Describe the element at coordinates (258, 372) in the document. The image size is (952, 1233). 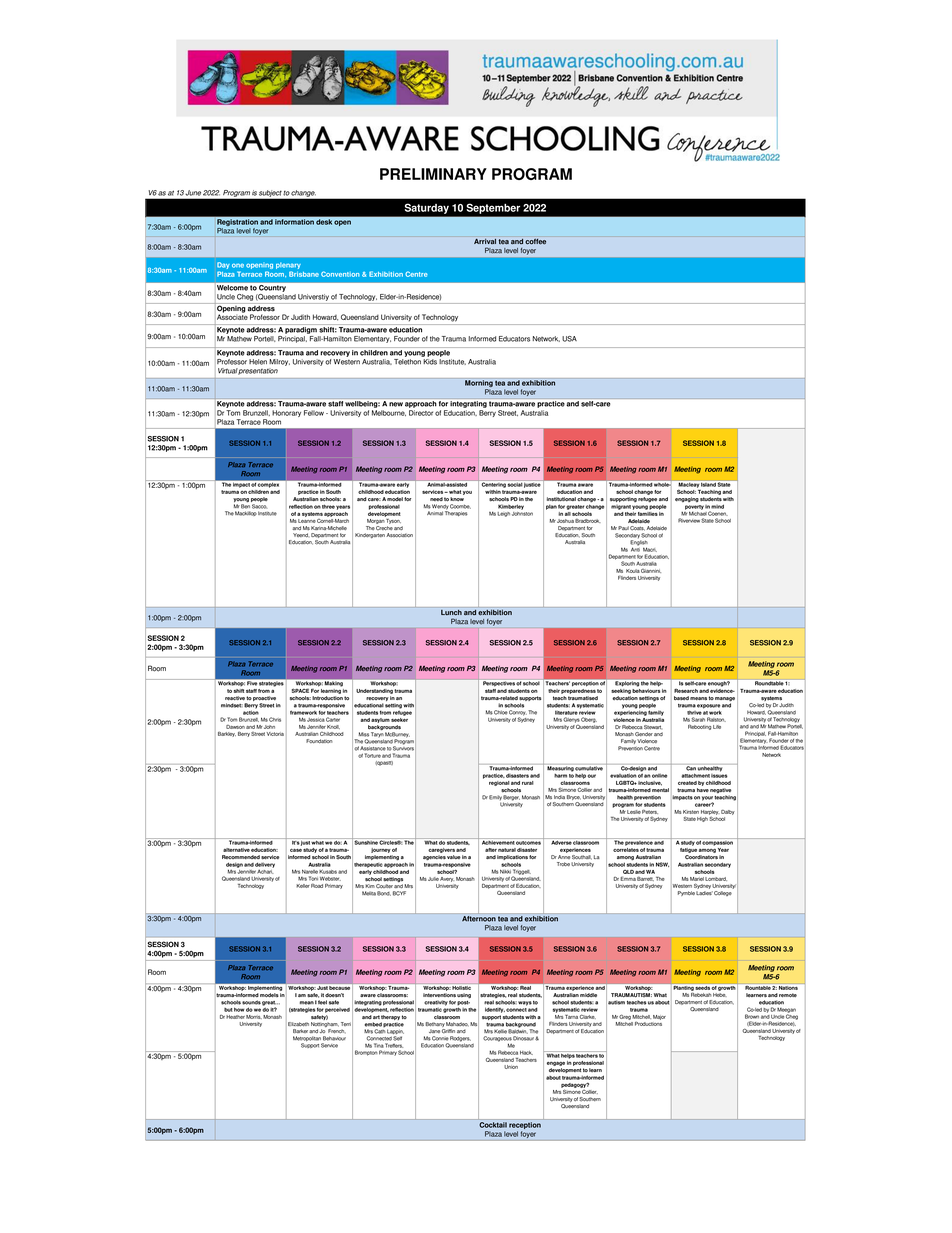
I see `presentation` at that location.
